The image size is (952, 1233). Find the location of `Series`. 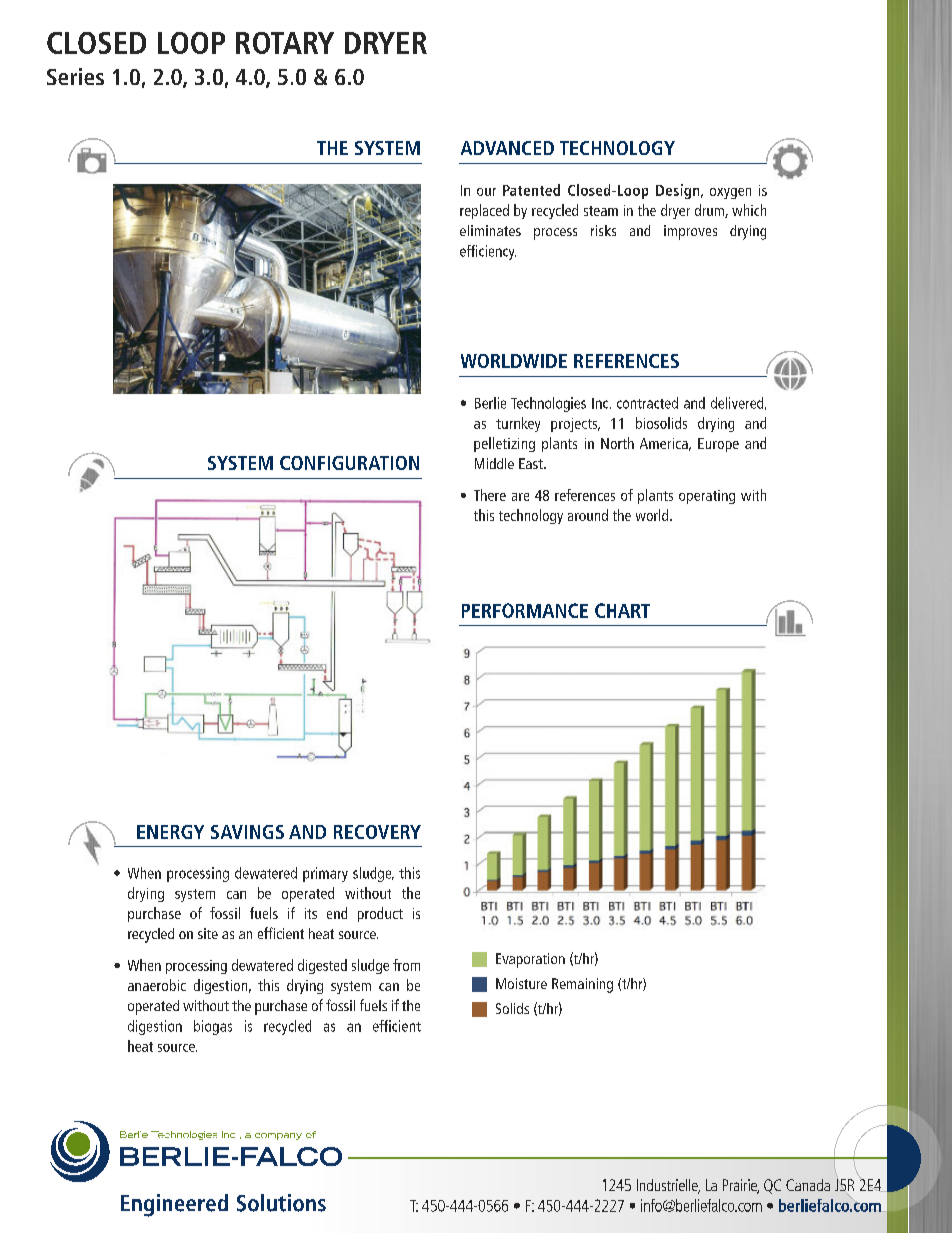

Series is located at coordinates (75, 76).
